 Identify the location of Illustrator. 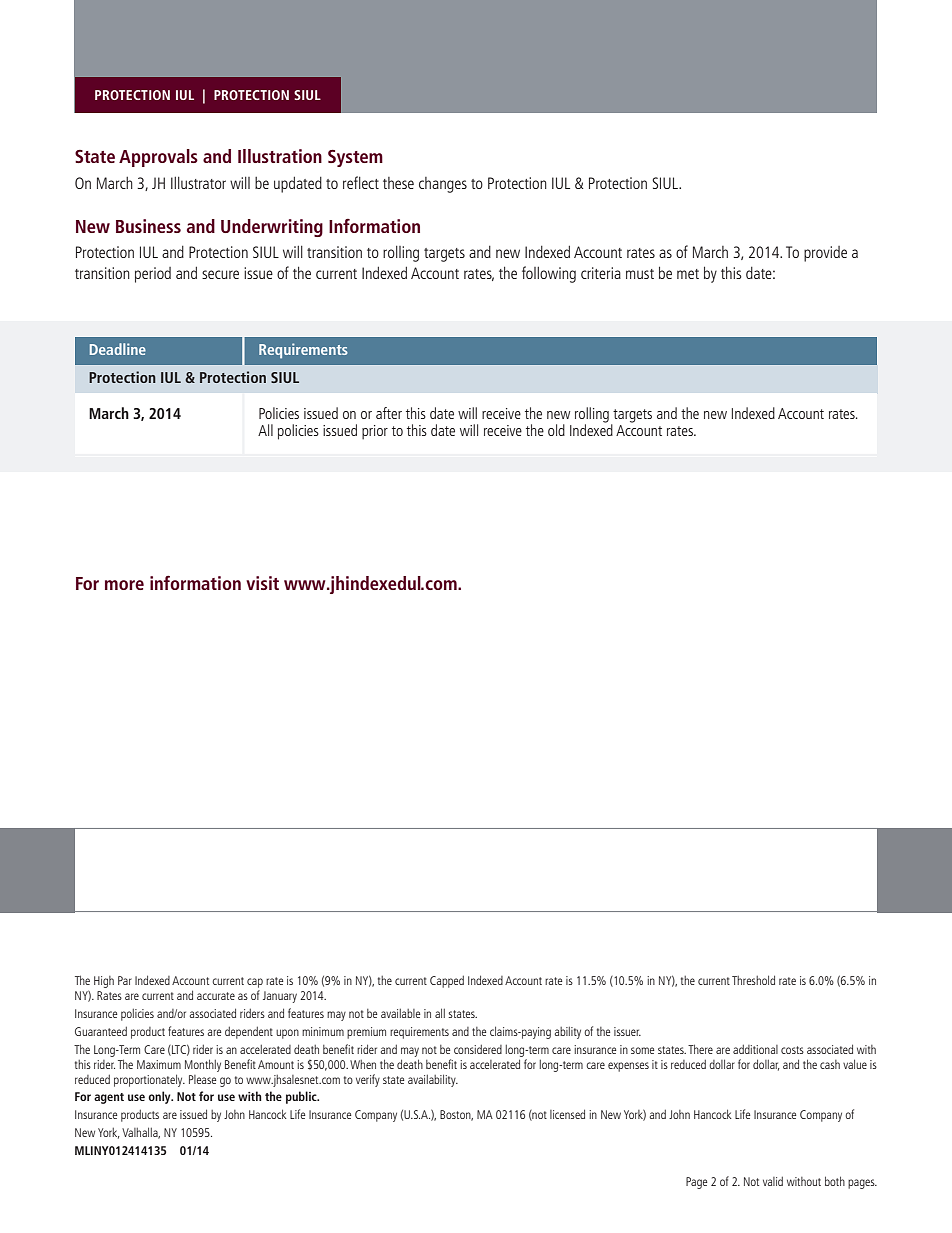
(198, 183).
